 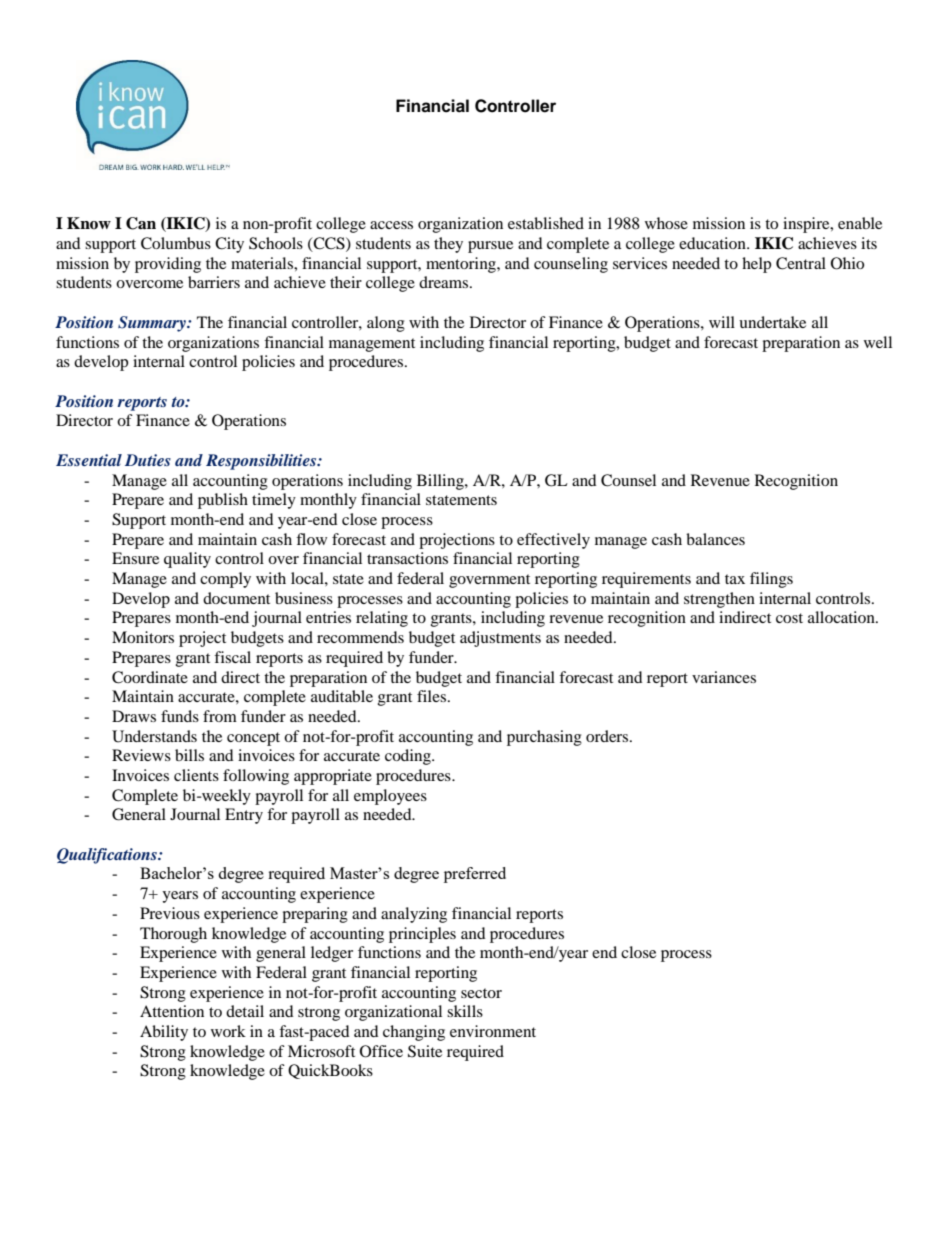 What do you see at coordinates (724, 677) in the screenshot?
I see `variances` at bounding box center [724, 677].
